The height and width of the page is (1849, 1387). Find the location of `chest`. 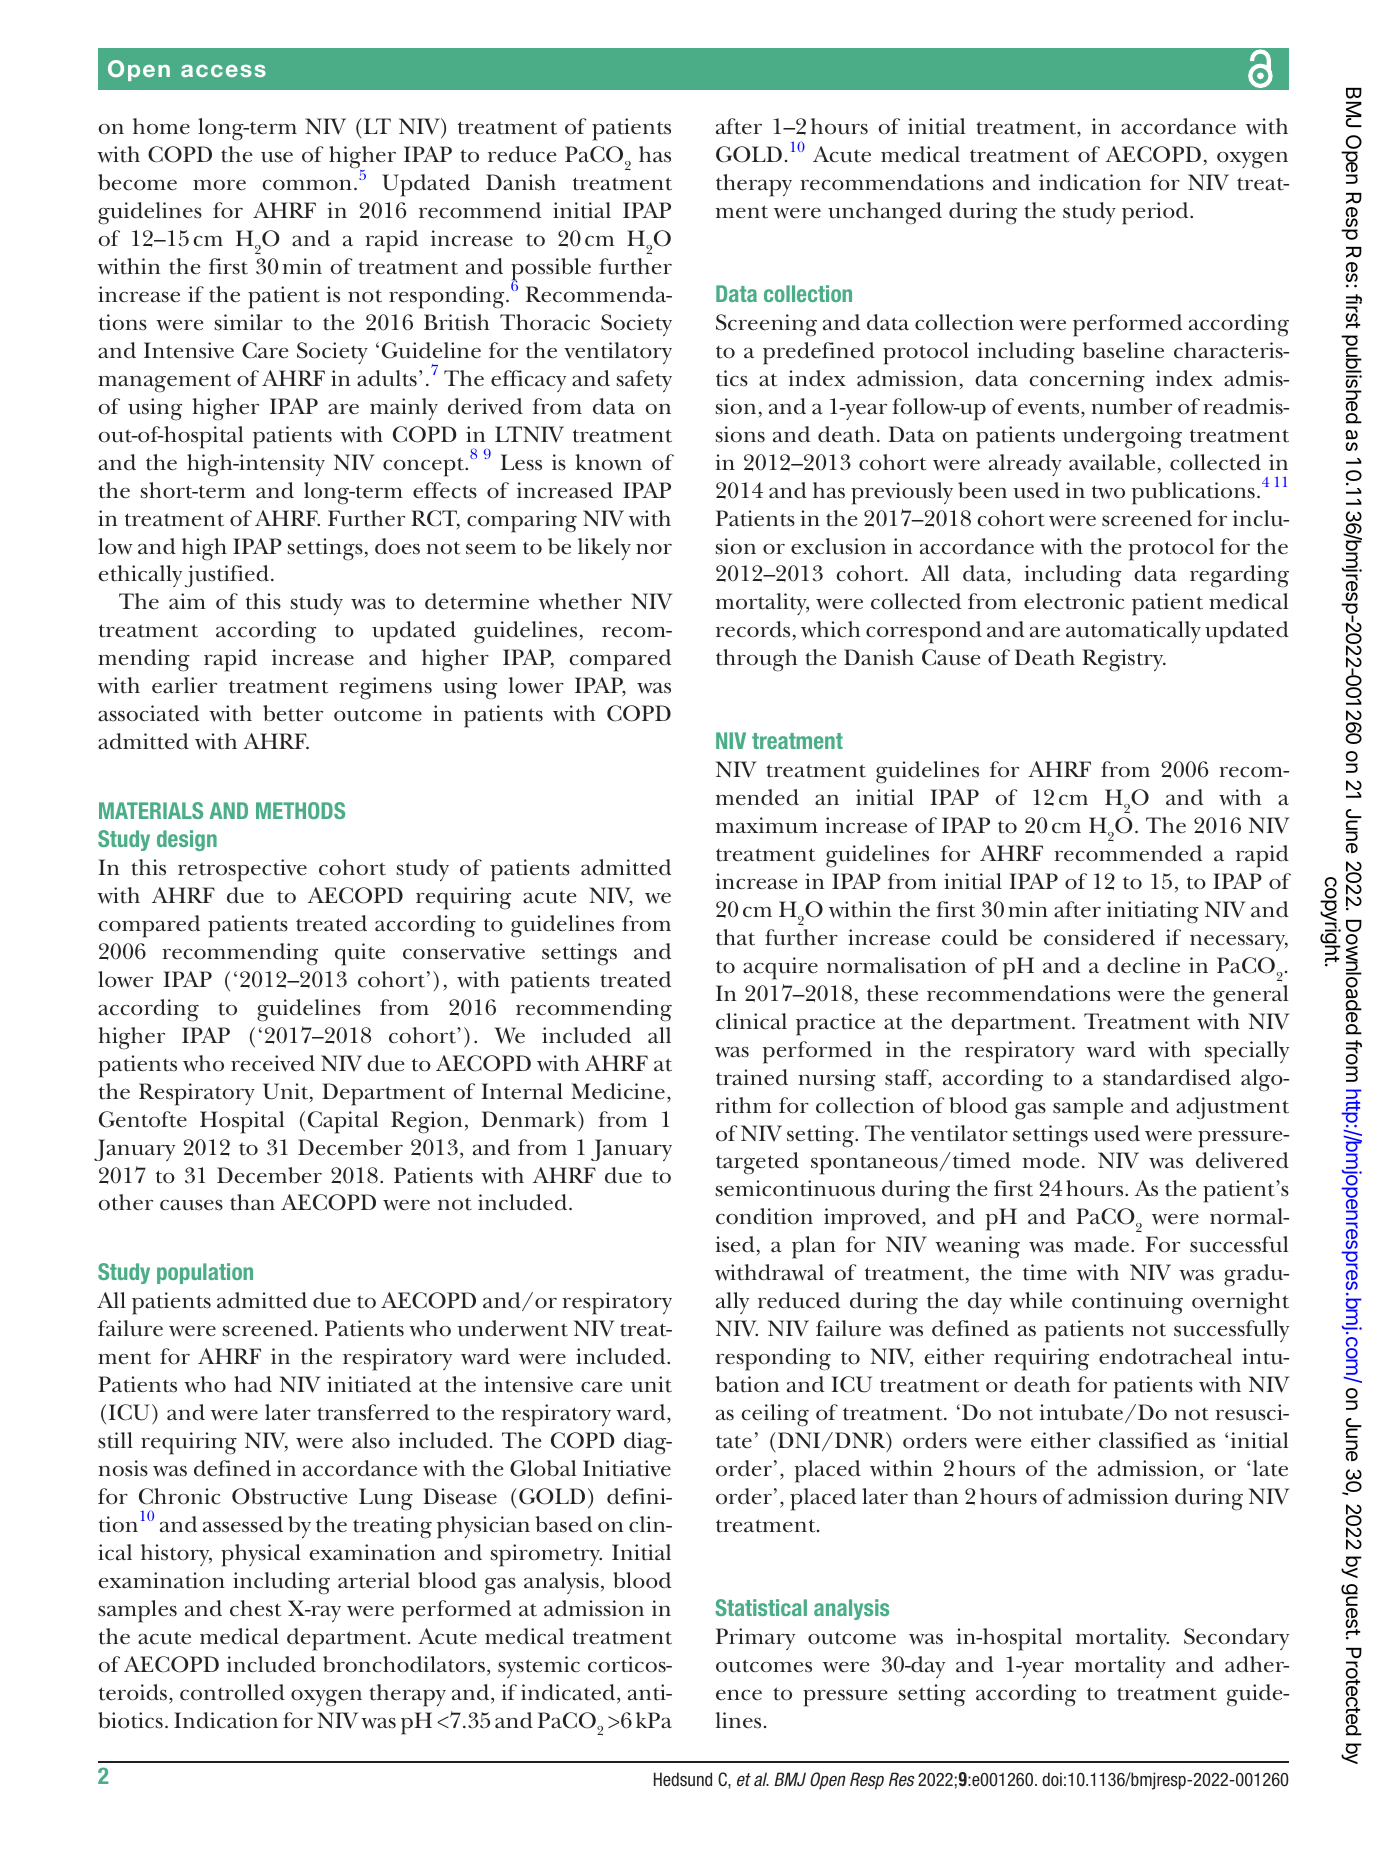

chest is located at coordinates (255, 1608).
